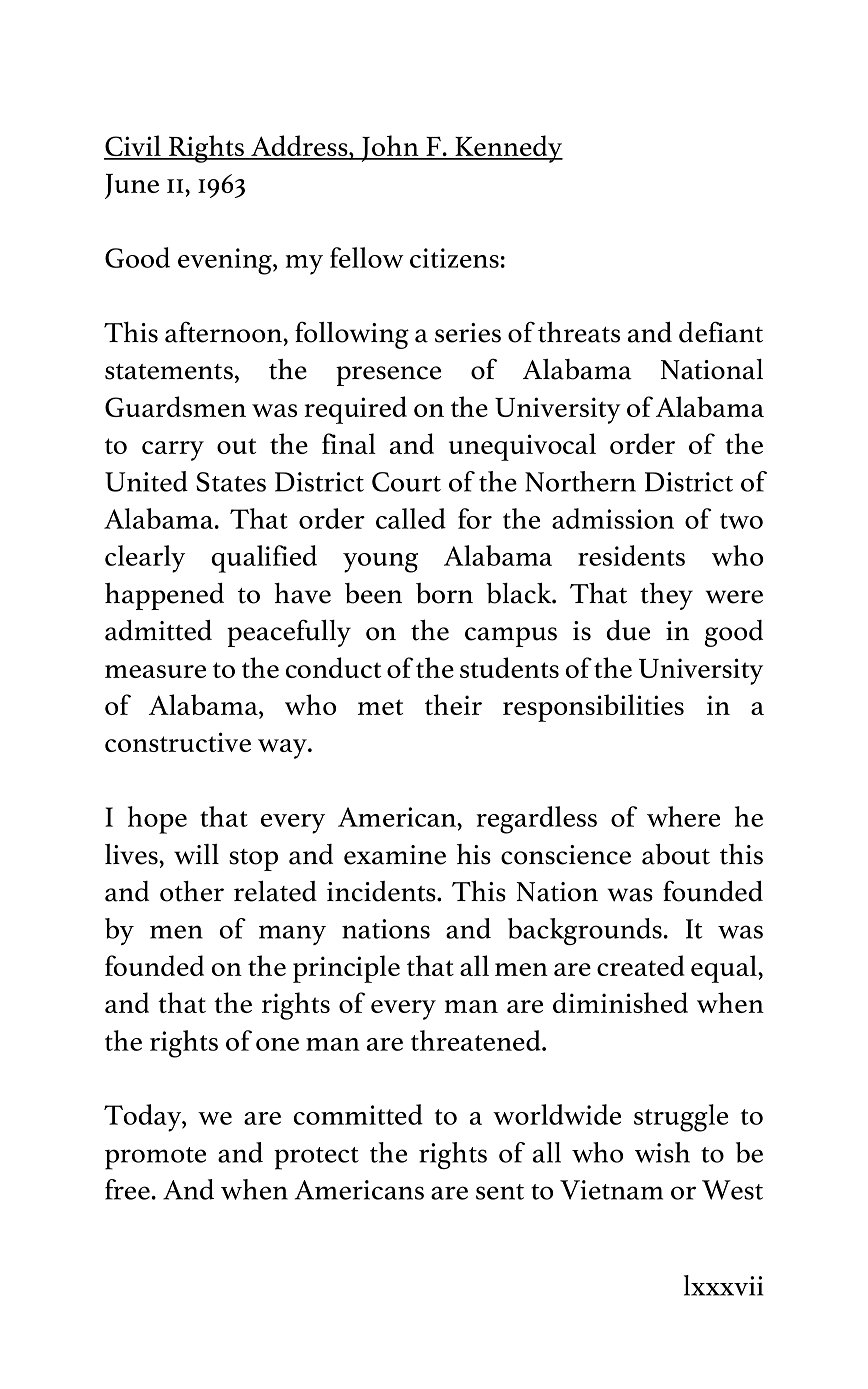  I want to click on Kennedy, so click(508, 149).
